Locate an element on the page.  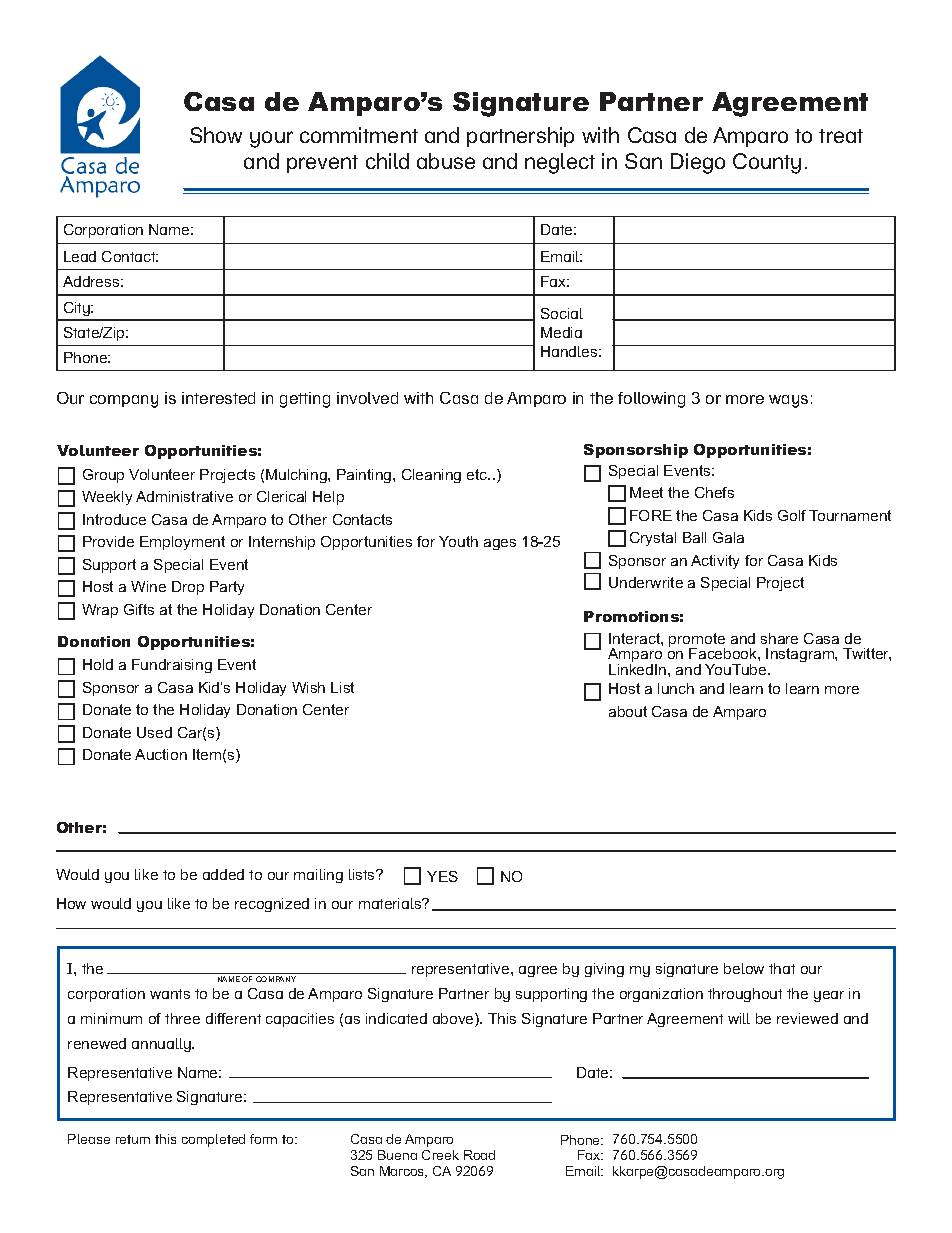
abuse is located at coordinates (446, 161).
